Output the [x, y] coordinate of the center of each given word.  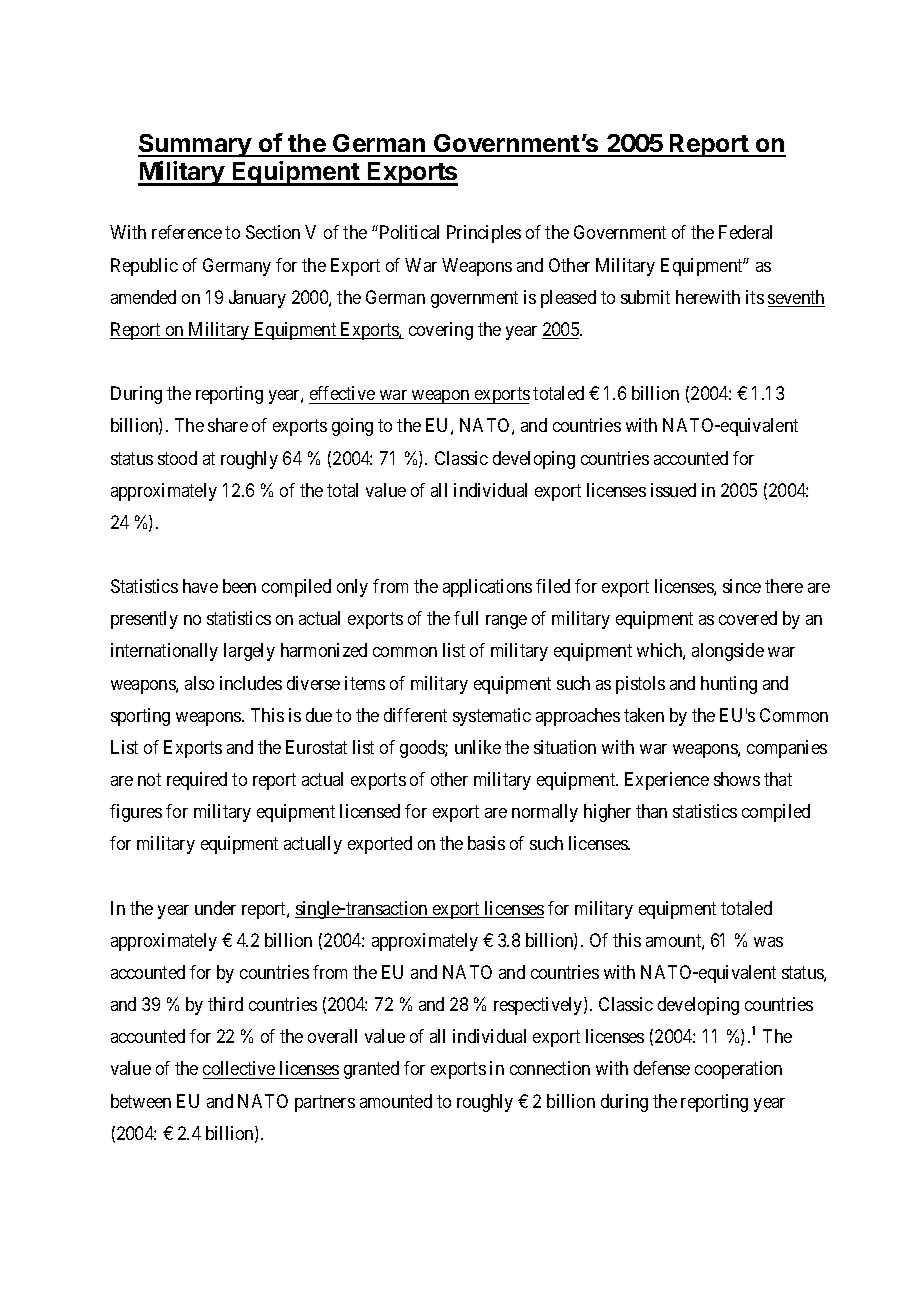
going [352, 427]
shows [737, 779]
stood [177, 458]
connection [550, 1068]
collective [240, 1070]
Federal [745, 232]
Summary [195, 145]
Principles [484, 234]
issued [673, 490]
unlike [478, 747]
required [197, 781]
